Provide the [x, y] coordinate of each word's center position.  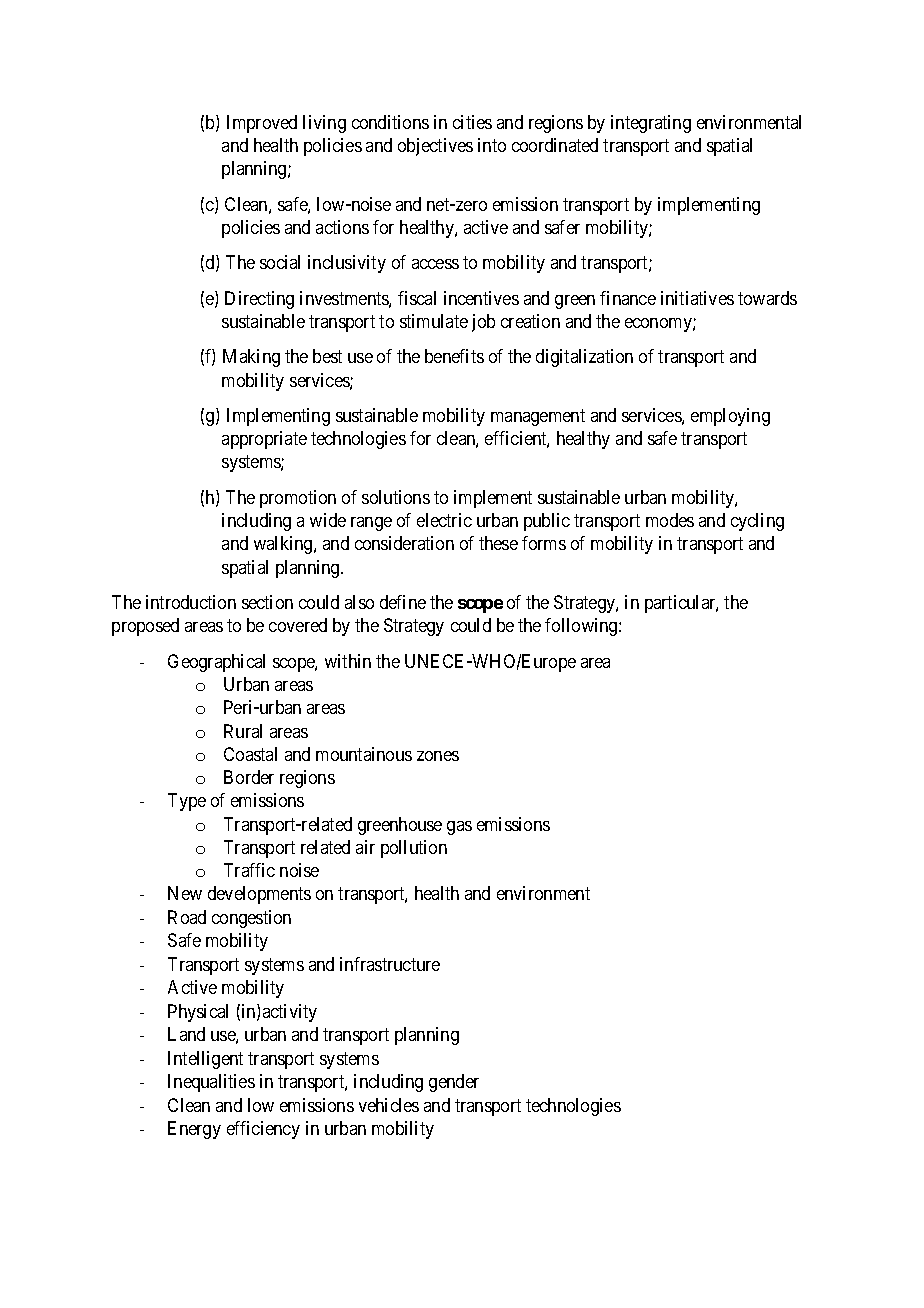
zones [438, 756]
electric [444, 520]
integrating [651, 124]
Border [249, 777]
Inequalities [211, 1083]
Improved [262, 124]
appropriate [264, 440]
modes [670, 520]
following [582, 627]
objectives [435, 147]
